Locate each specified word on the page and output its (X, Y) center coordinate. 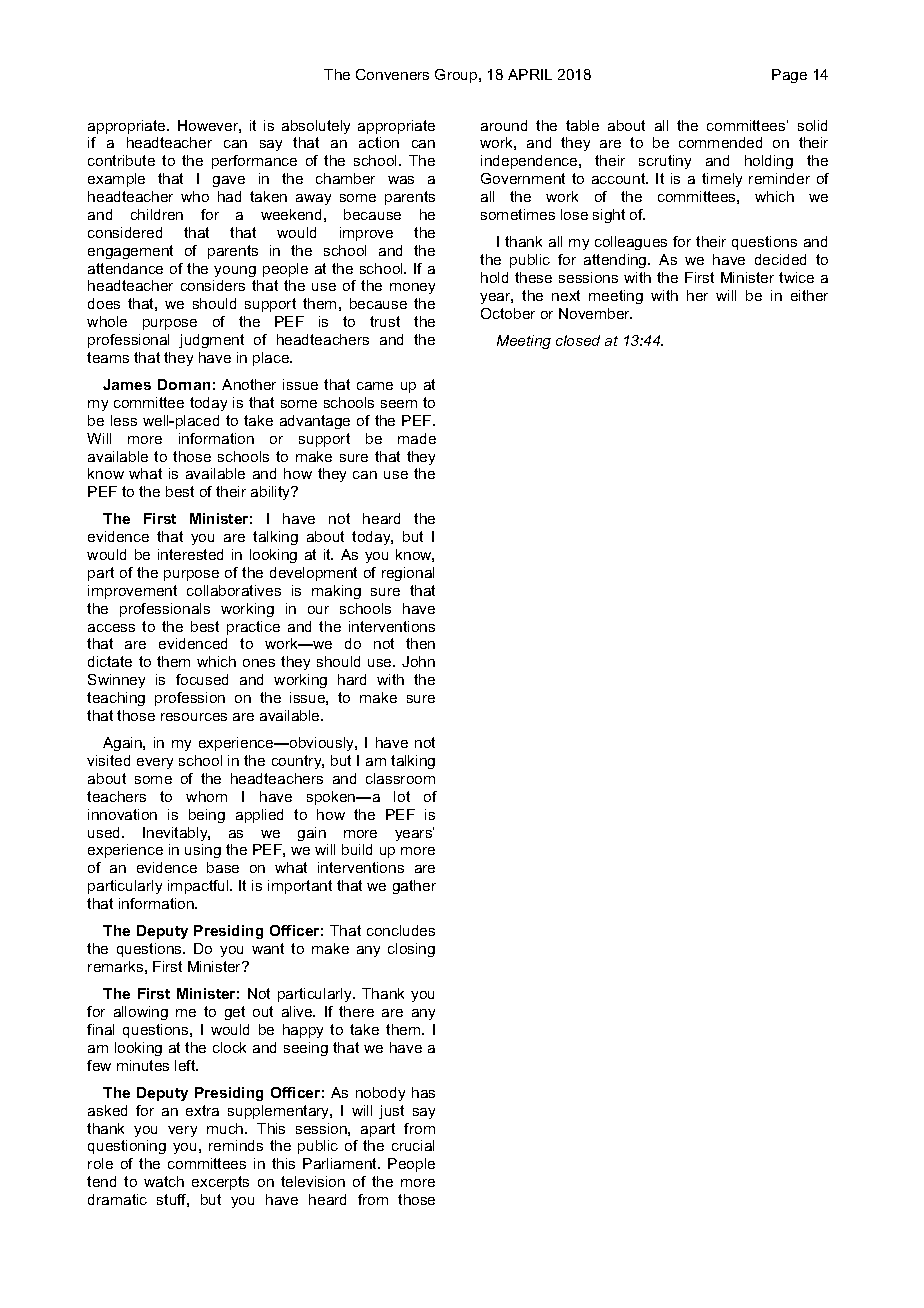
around (504, 125)
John (418, 661)
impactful (199, 887)
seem (399, 404)
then (420, 643)
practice (253, 628)
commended (720, 142)
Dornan (184, 384)
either (809, 295)
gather (414, 887)
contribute (121, 160)
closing (411, 950)
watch (164, 1181)
